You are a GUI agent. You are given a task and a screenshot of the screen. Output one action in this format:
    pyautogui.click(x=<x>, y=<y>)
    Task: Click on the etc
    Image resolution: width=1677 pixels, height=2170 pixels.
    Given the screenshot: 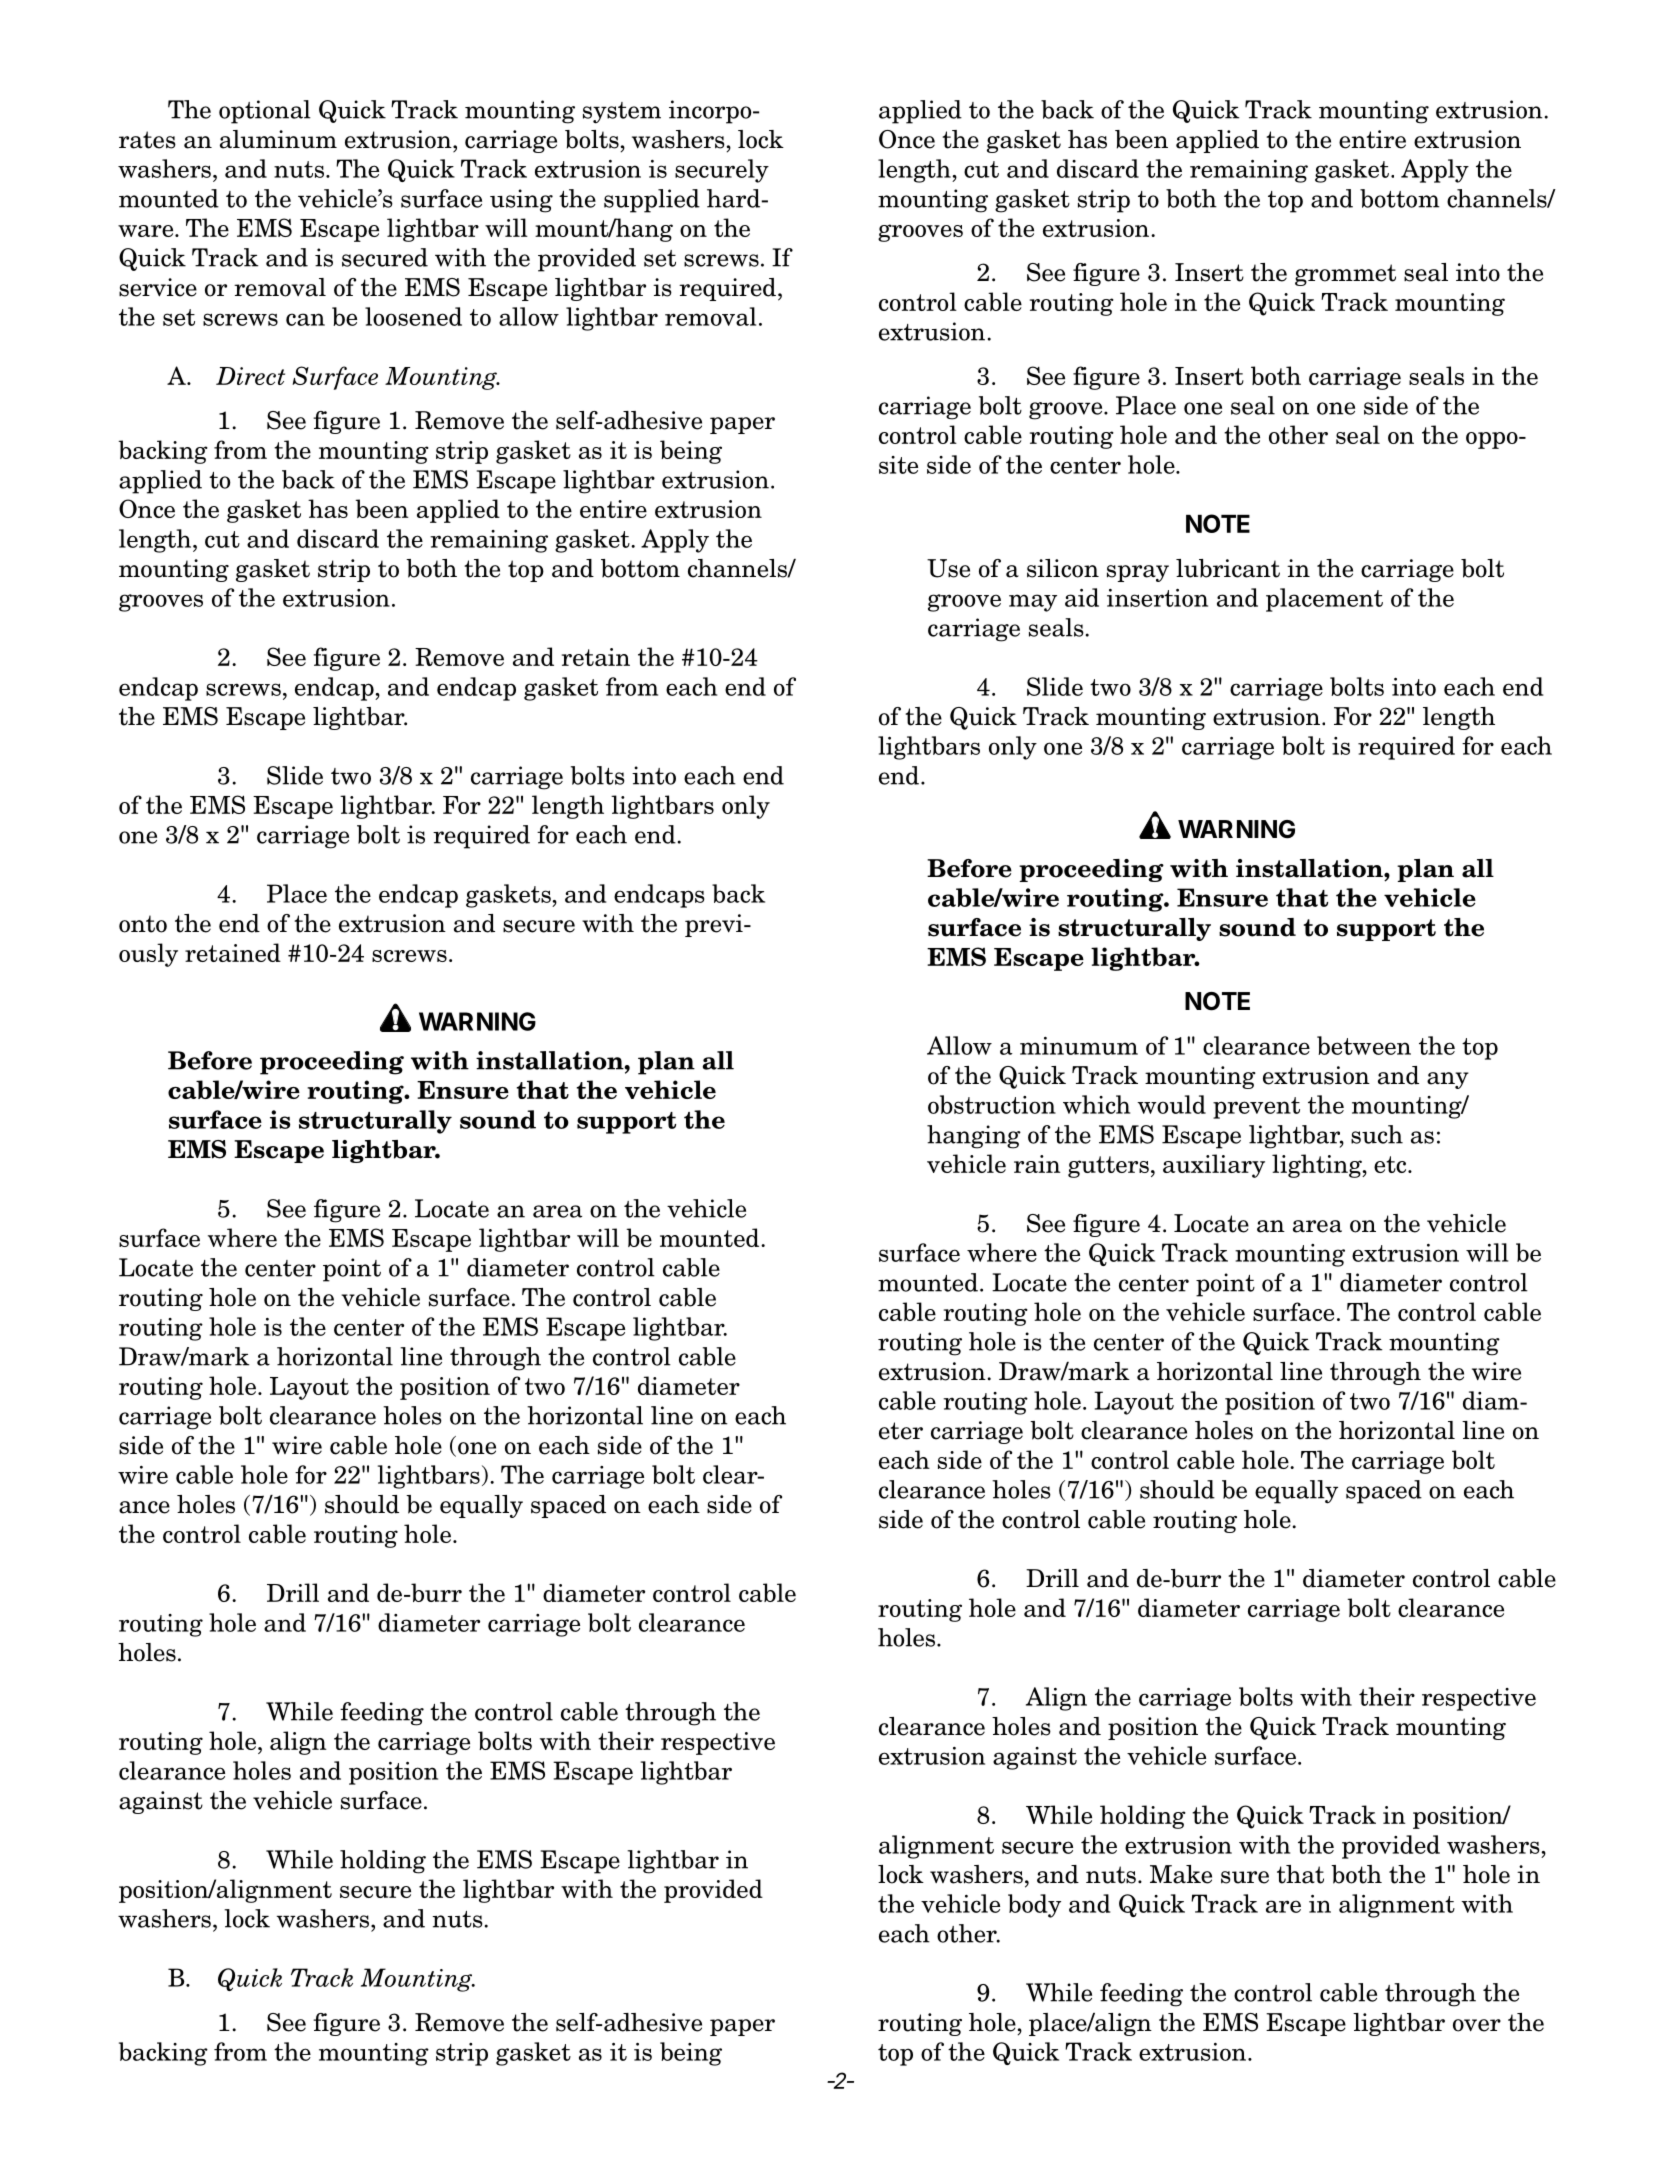 What is the action you would take?
    pyautogui.click(x=1391, y=1164)
